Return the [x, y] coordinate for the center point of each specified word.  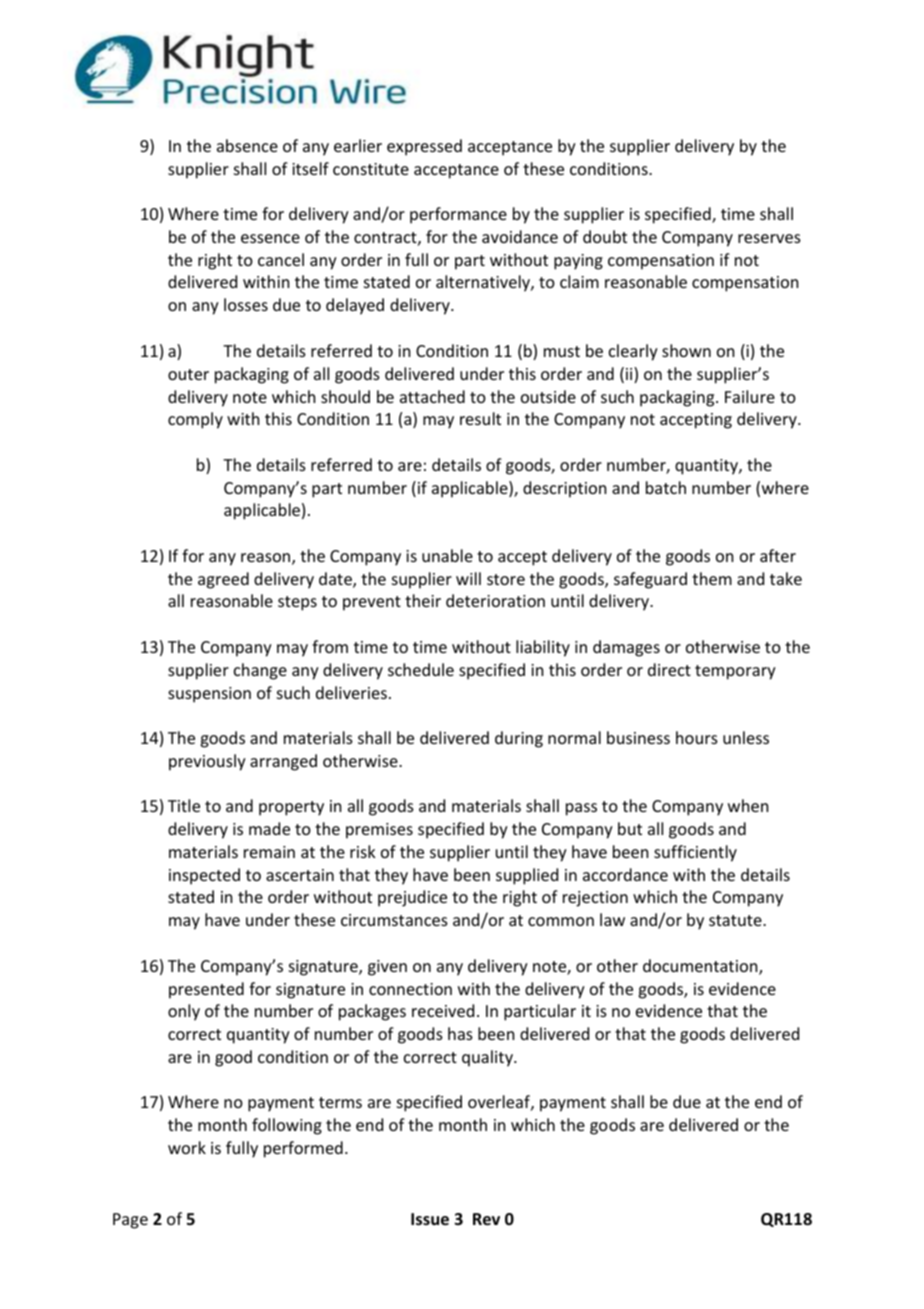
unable [447, 555]
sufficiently [695, 853]
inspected [204, 876]
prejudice [412, 898]
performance [458, 215]
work [187, 1147]
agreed [223, 580]
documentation [701, 967]
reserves [769, 238]
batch [666, 487]
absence [247, 145]
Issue [430, 1219]
